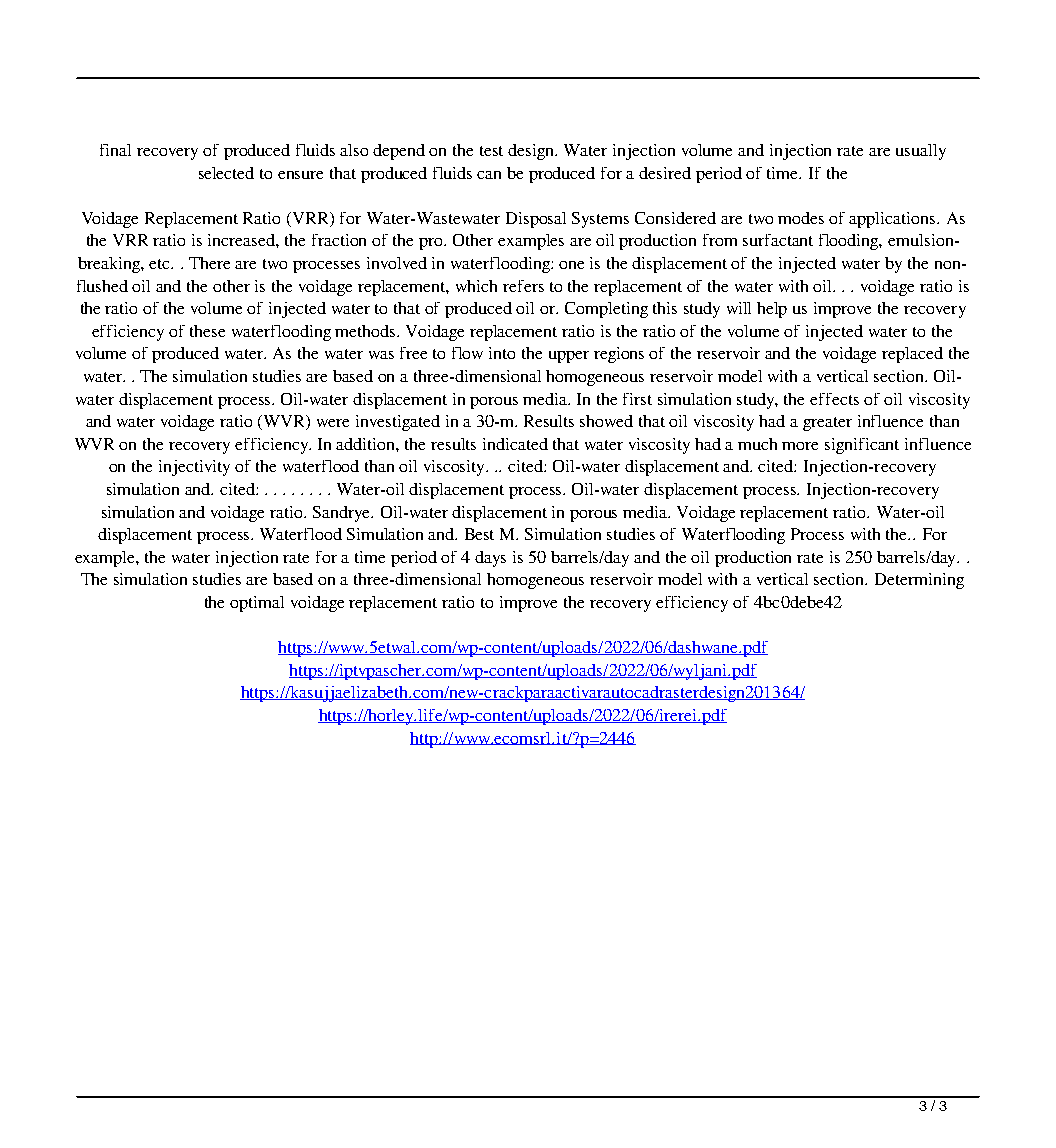 This document has width=1056, height=1148. Describe the element at coordinates (257, 604) in the document. I see `optimal` at that location.
